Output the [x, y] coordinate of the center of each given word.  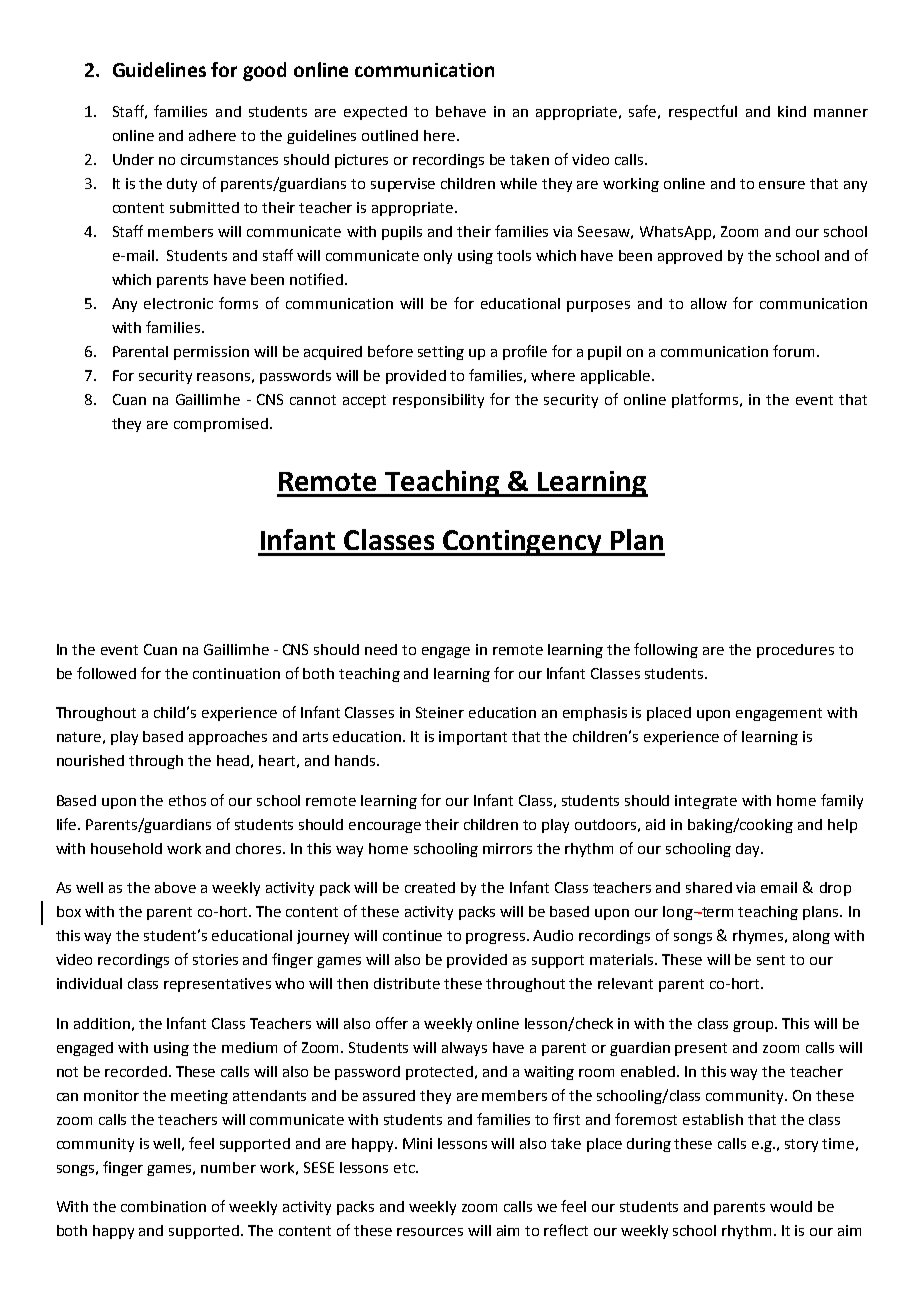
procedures [795, 651]
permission [211, 353]
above [175, 887]
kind [792, 111]
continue [412, 935]
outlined [390, 135]
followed [106, 673]
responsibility [438, 401]
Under [133, 159]
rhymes [759, 937]
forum [793, 351]
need [381, 649]
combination [163, 1206]
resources [430, 1232]
